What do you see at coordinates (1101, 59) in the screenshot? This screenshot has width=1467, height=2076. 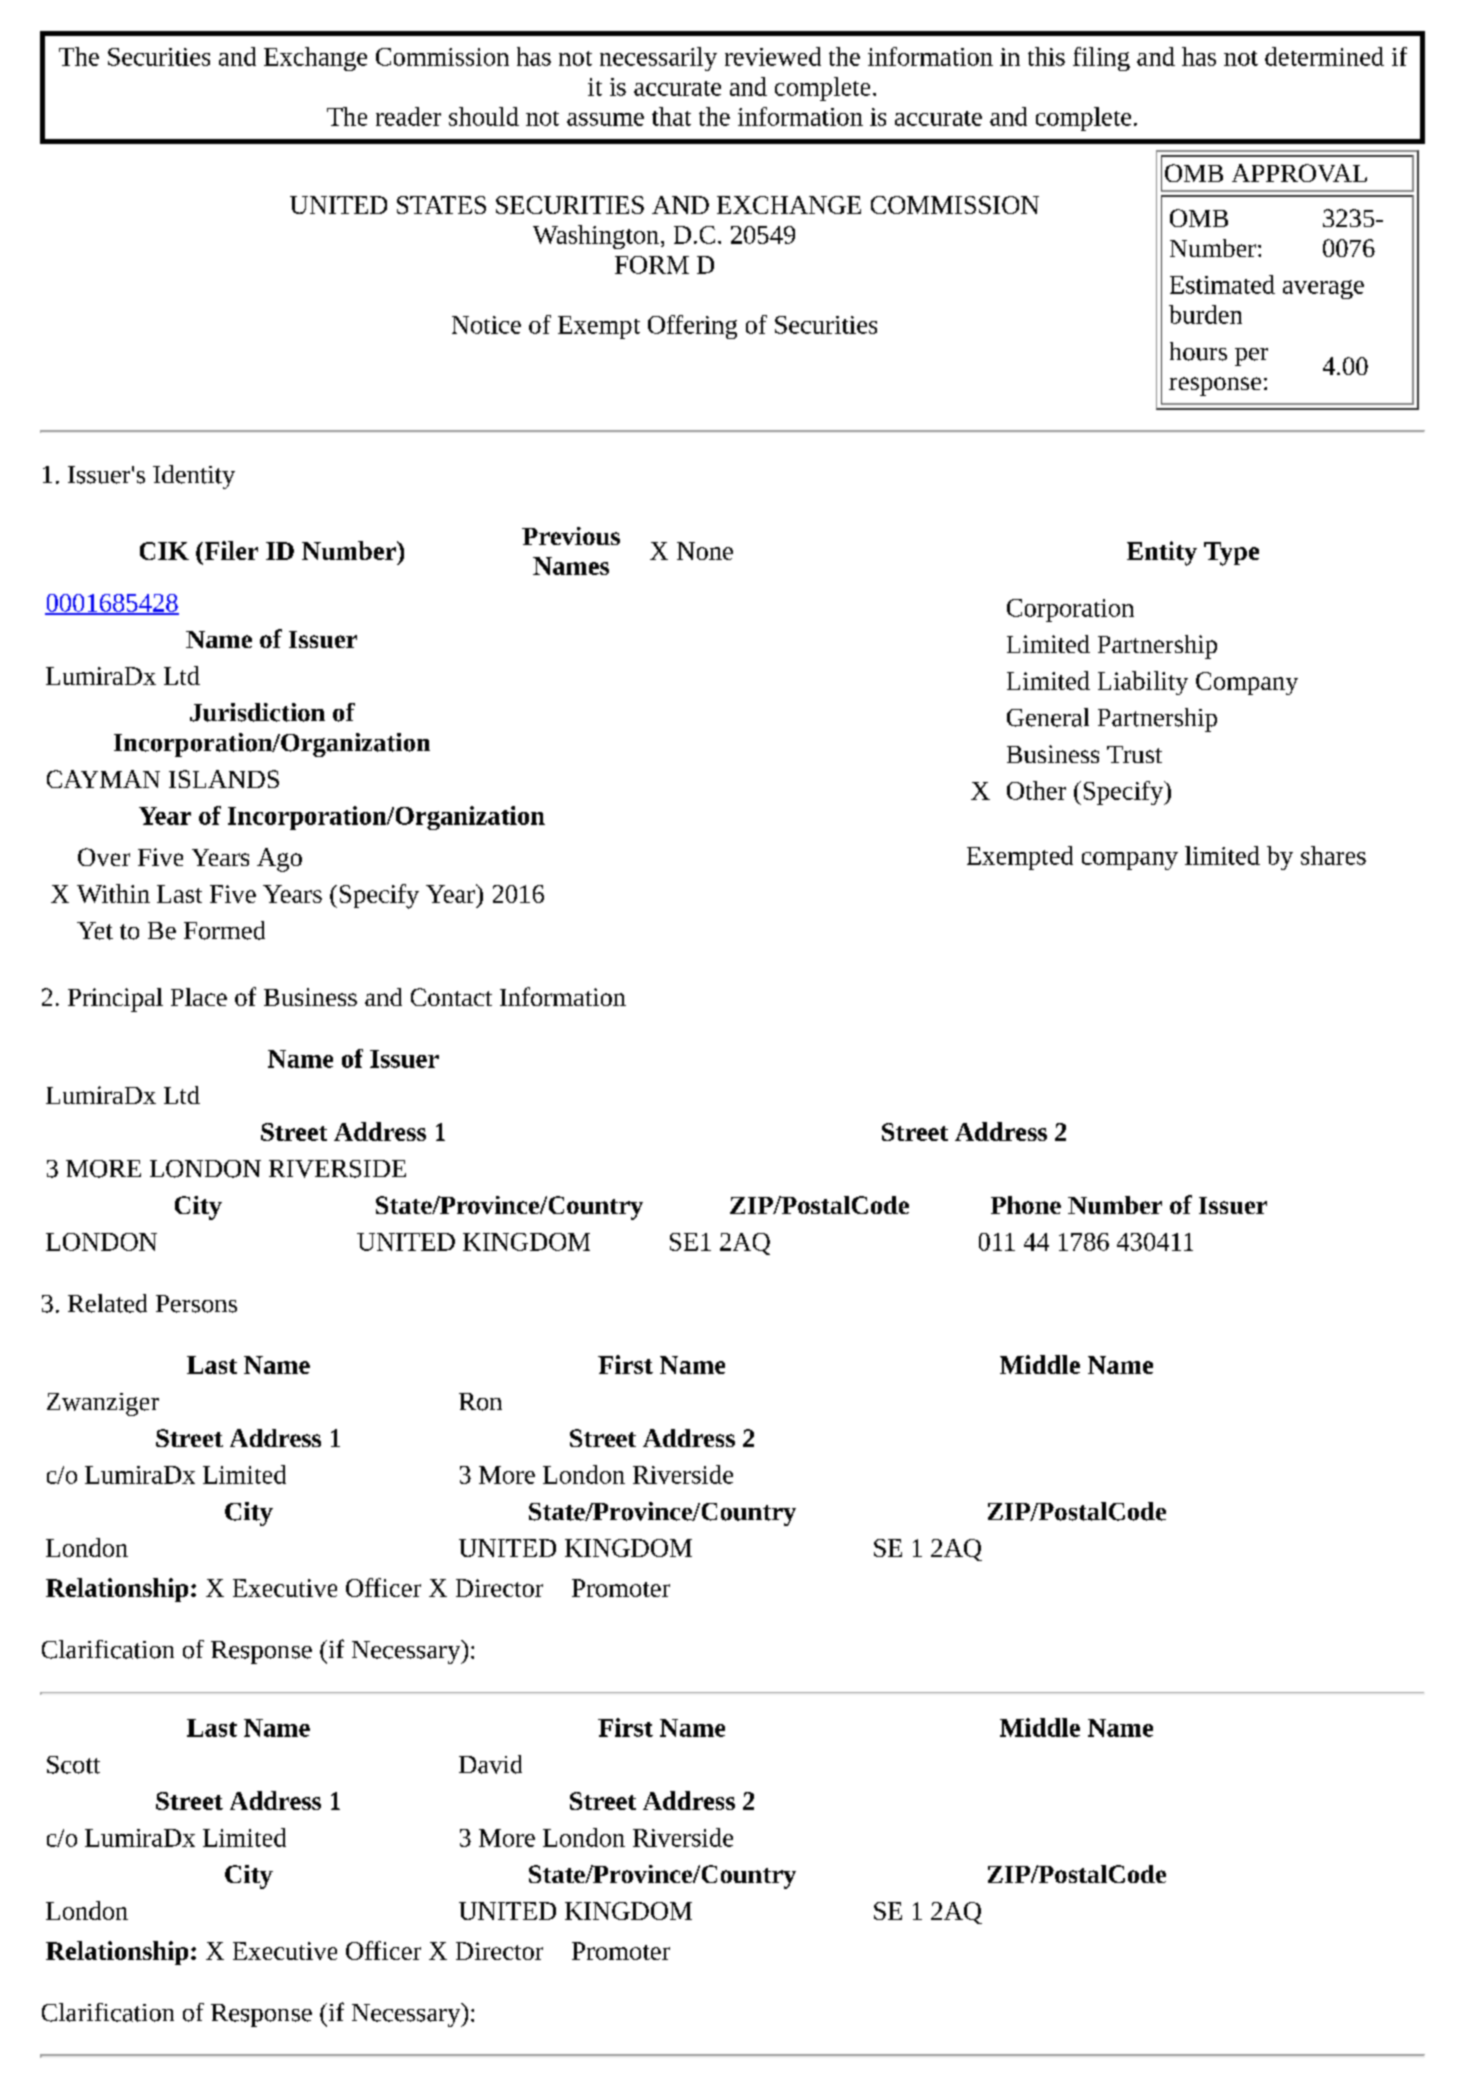 I see `filing` at bounding box center [1101, 59].
